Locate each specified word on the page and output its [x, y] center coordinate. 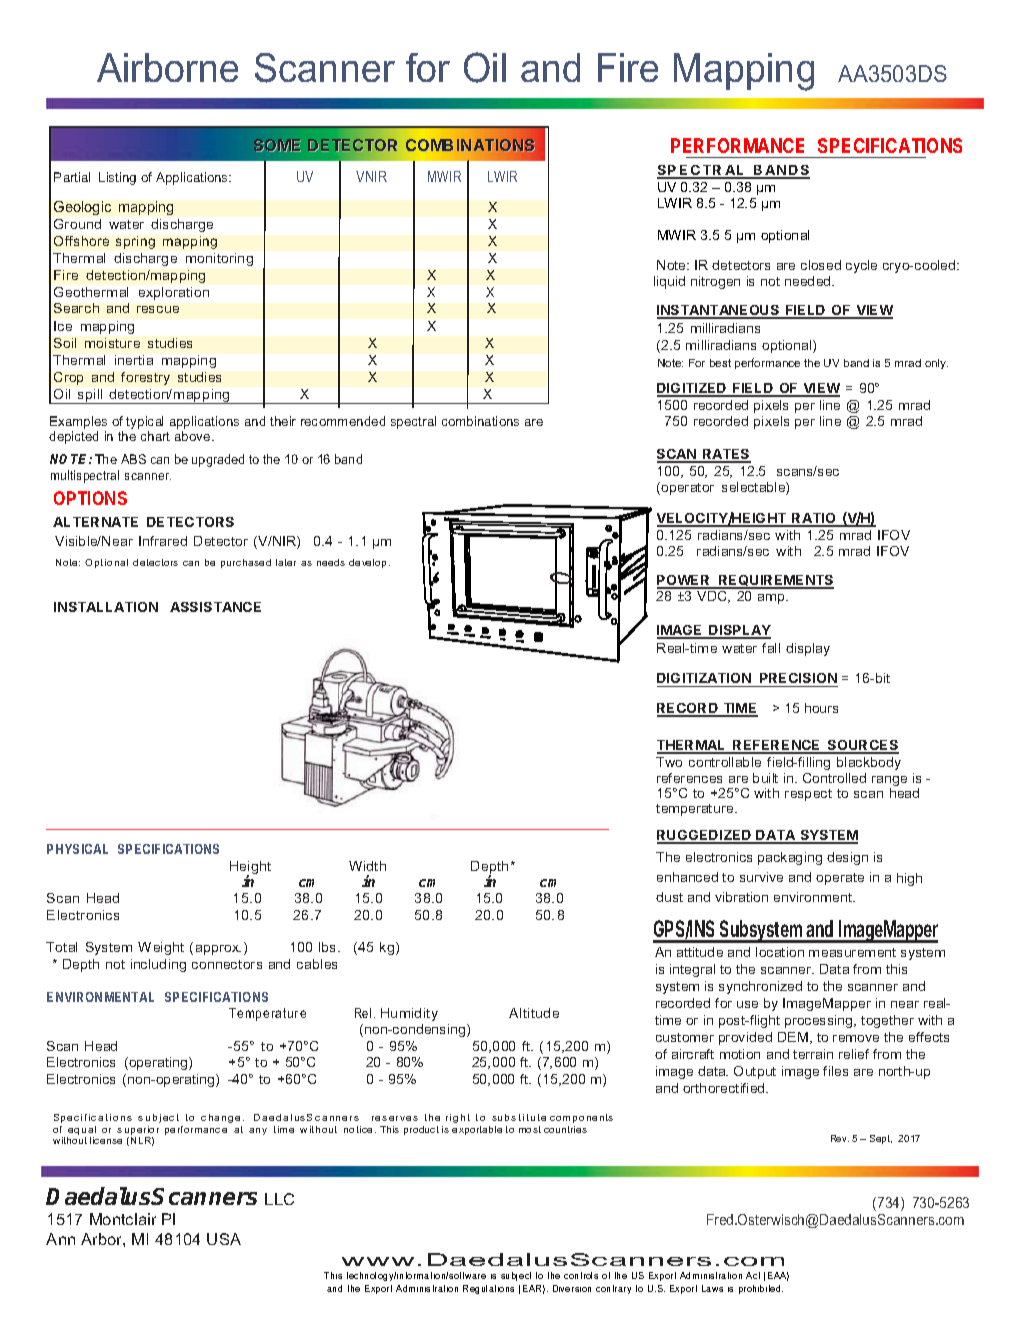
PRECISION [798, 680]
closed [821, 265]
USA [224, 1239]
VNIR [371, 176]
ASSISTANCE [215, 607]
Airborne [167, 67]
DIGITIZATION [705, 680]
